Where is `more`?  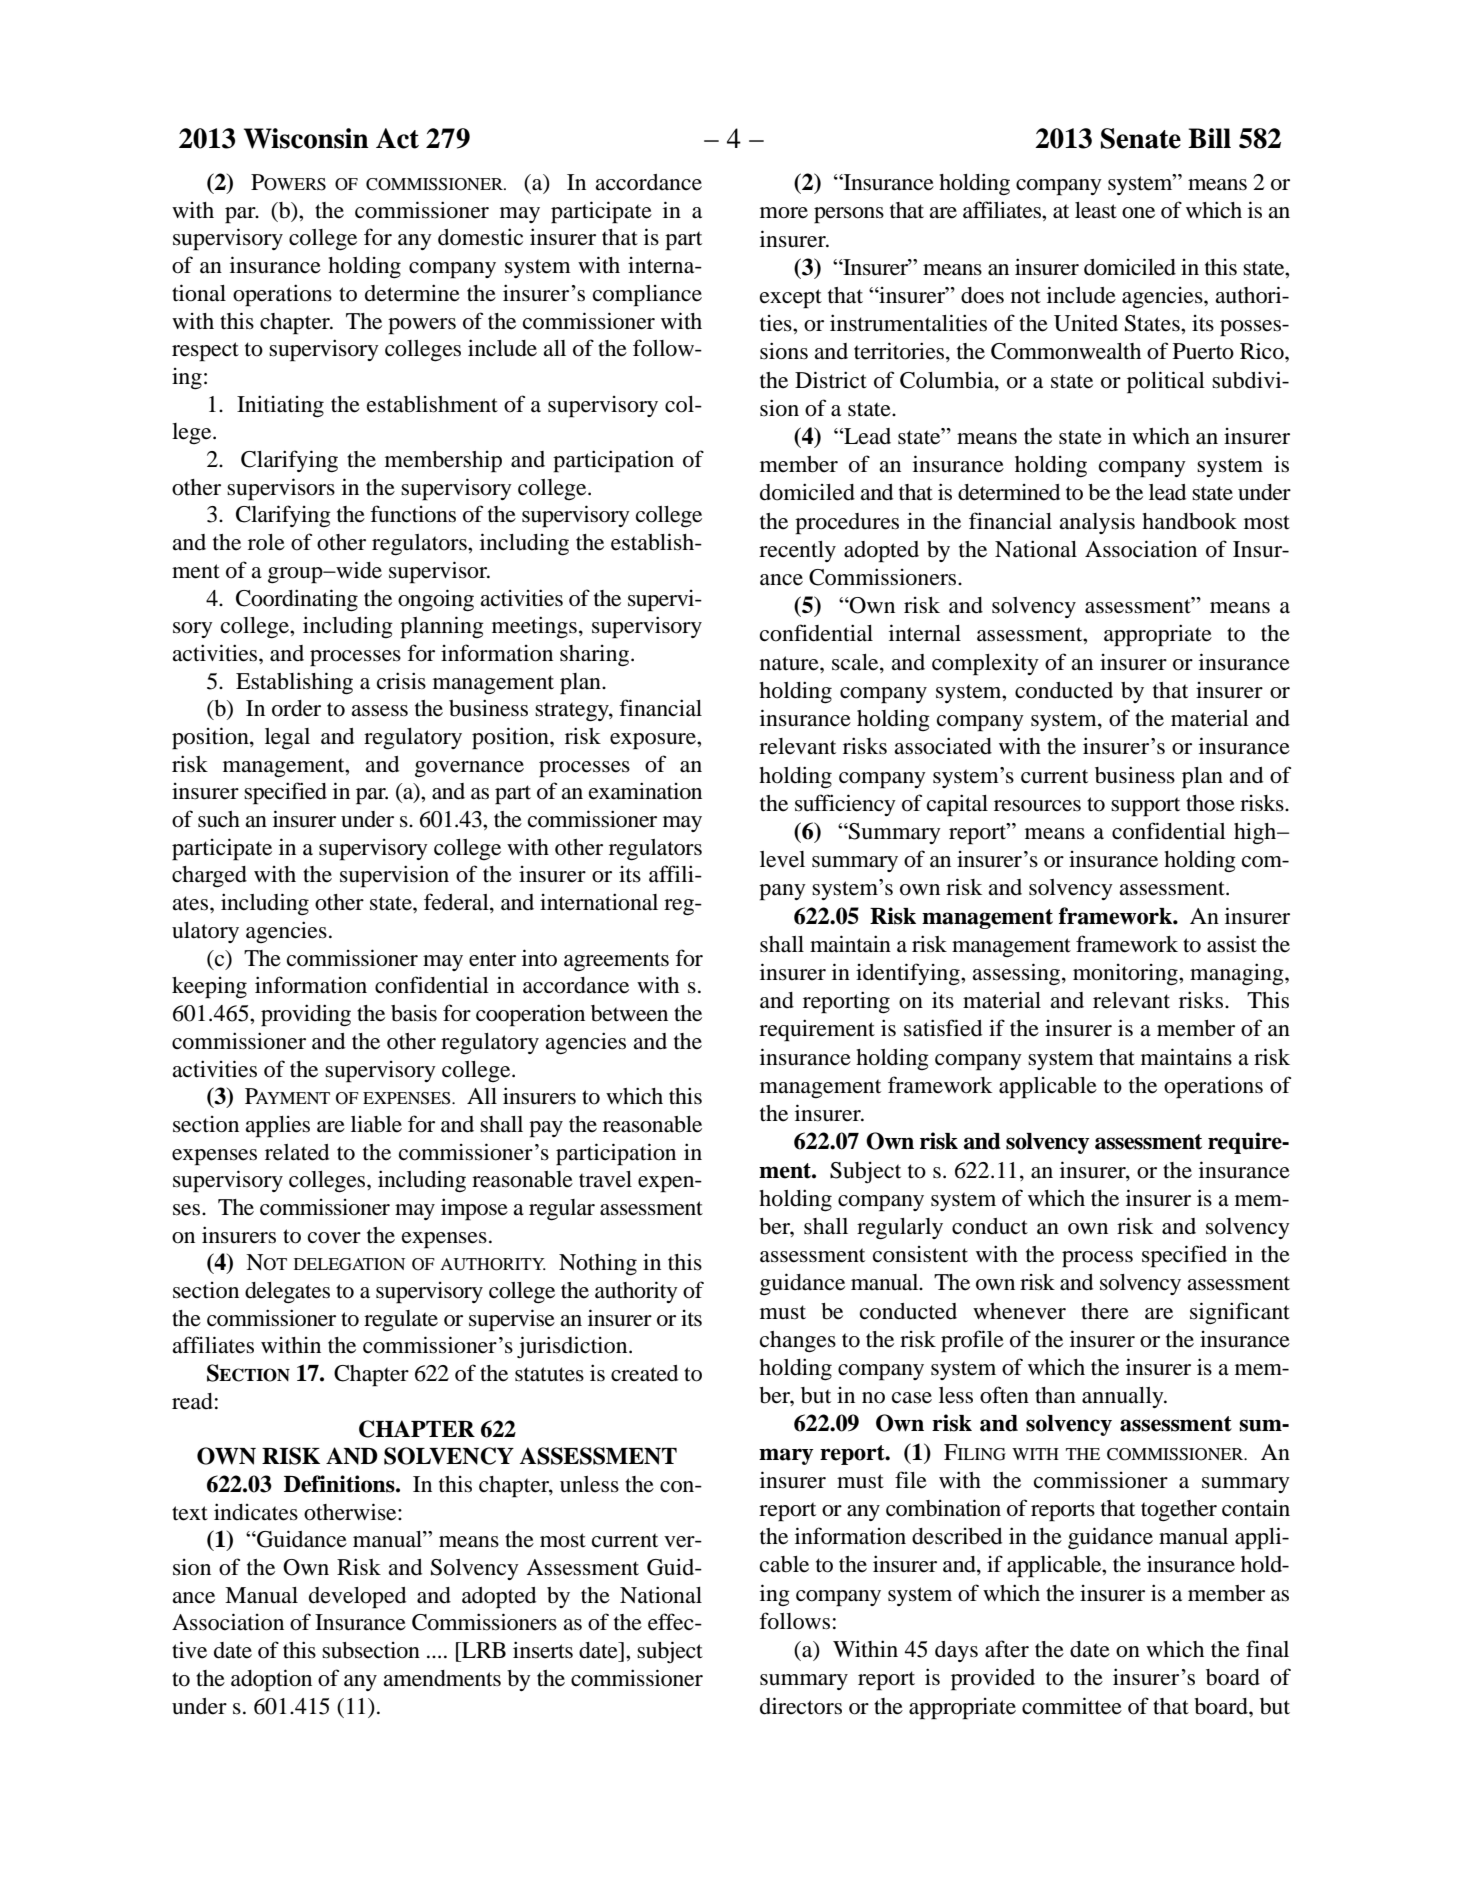 more is located at coordinates (784, 213).
